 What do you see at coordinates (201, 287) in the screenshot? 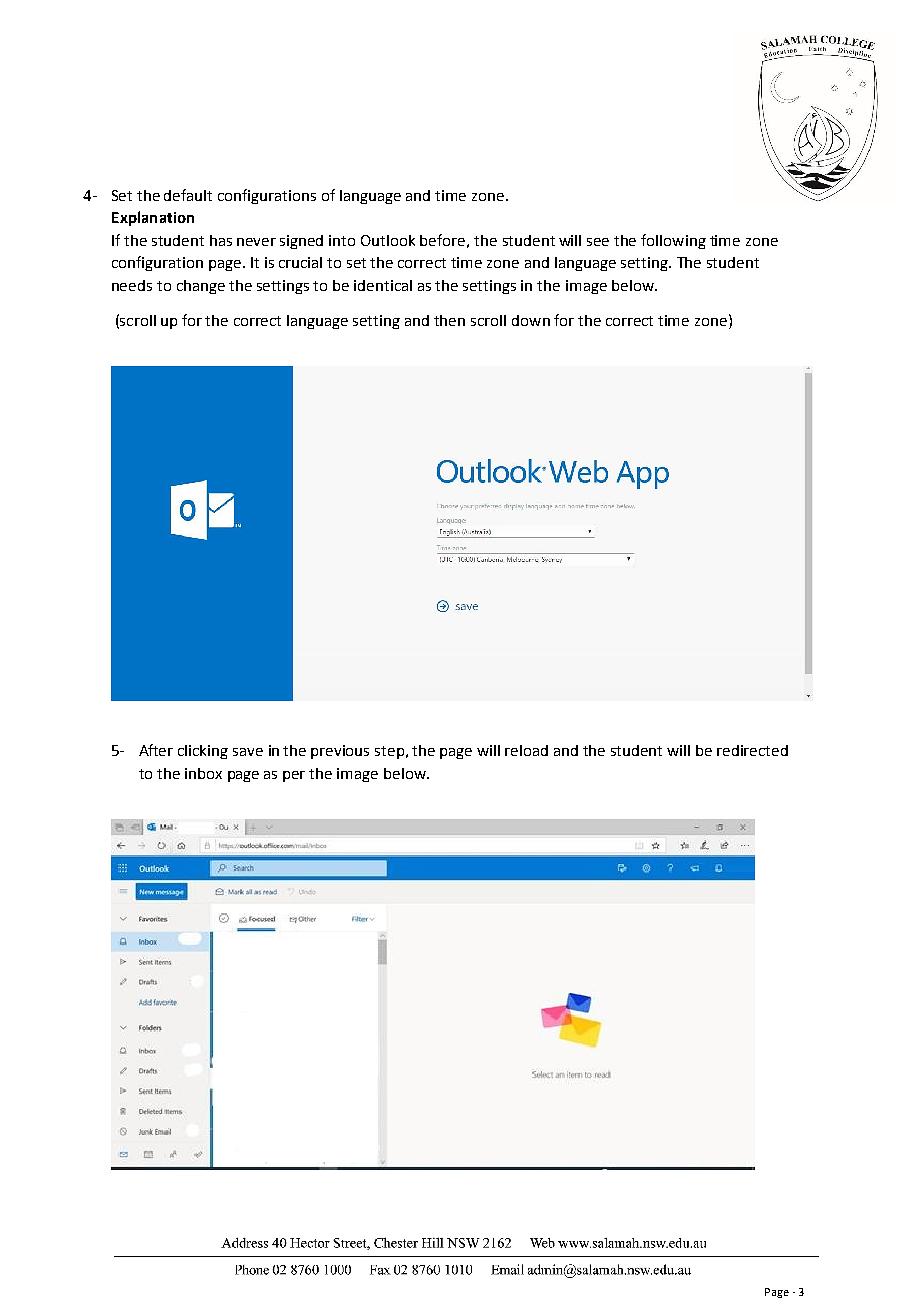
I see `change` at bounding box center [201, 287].
